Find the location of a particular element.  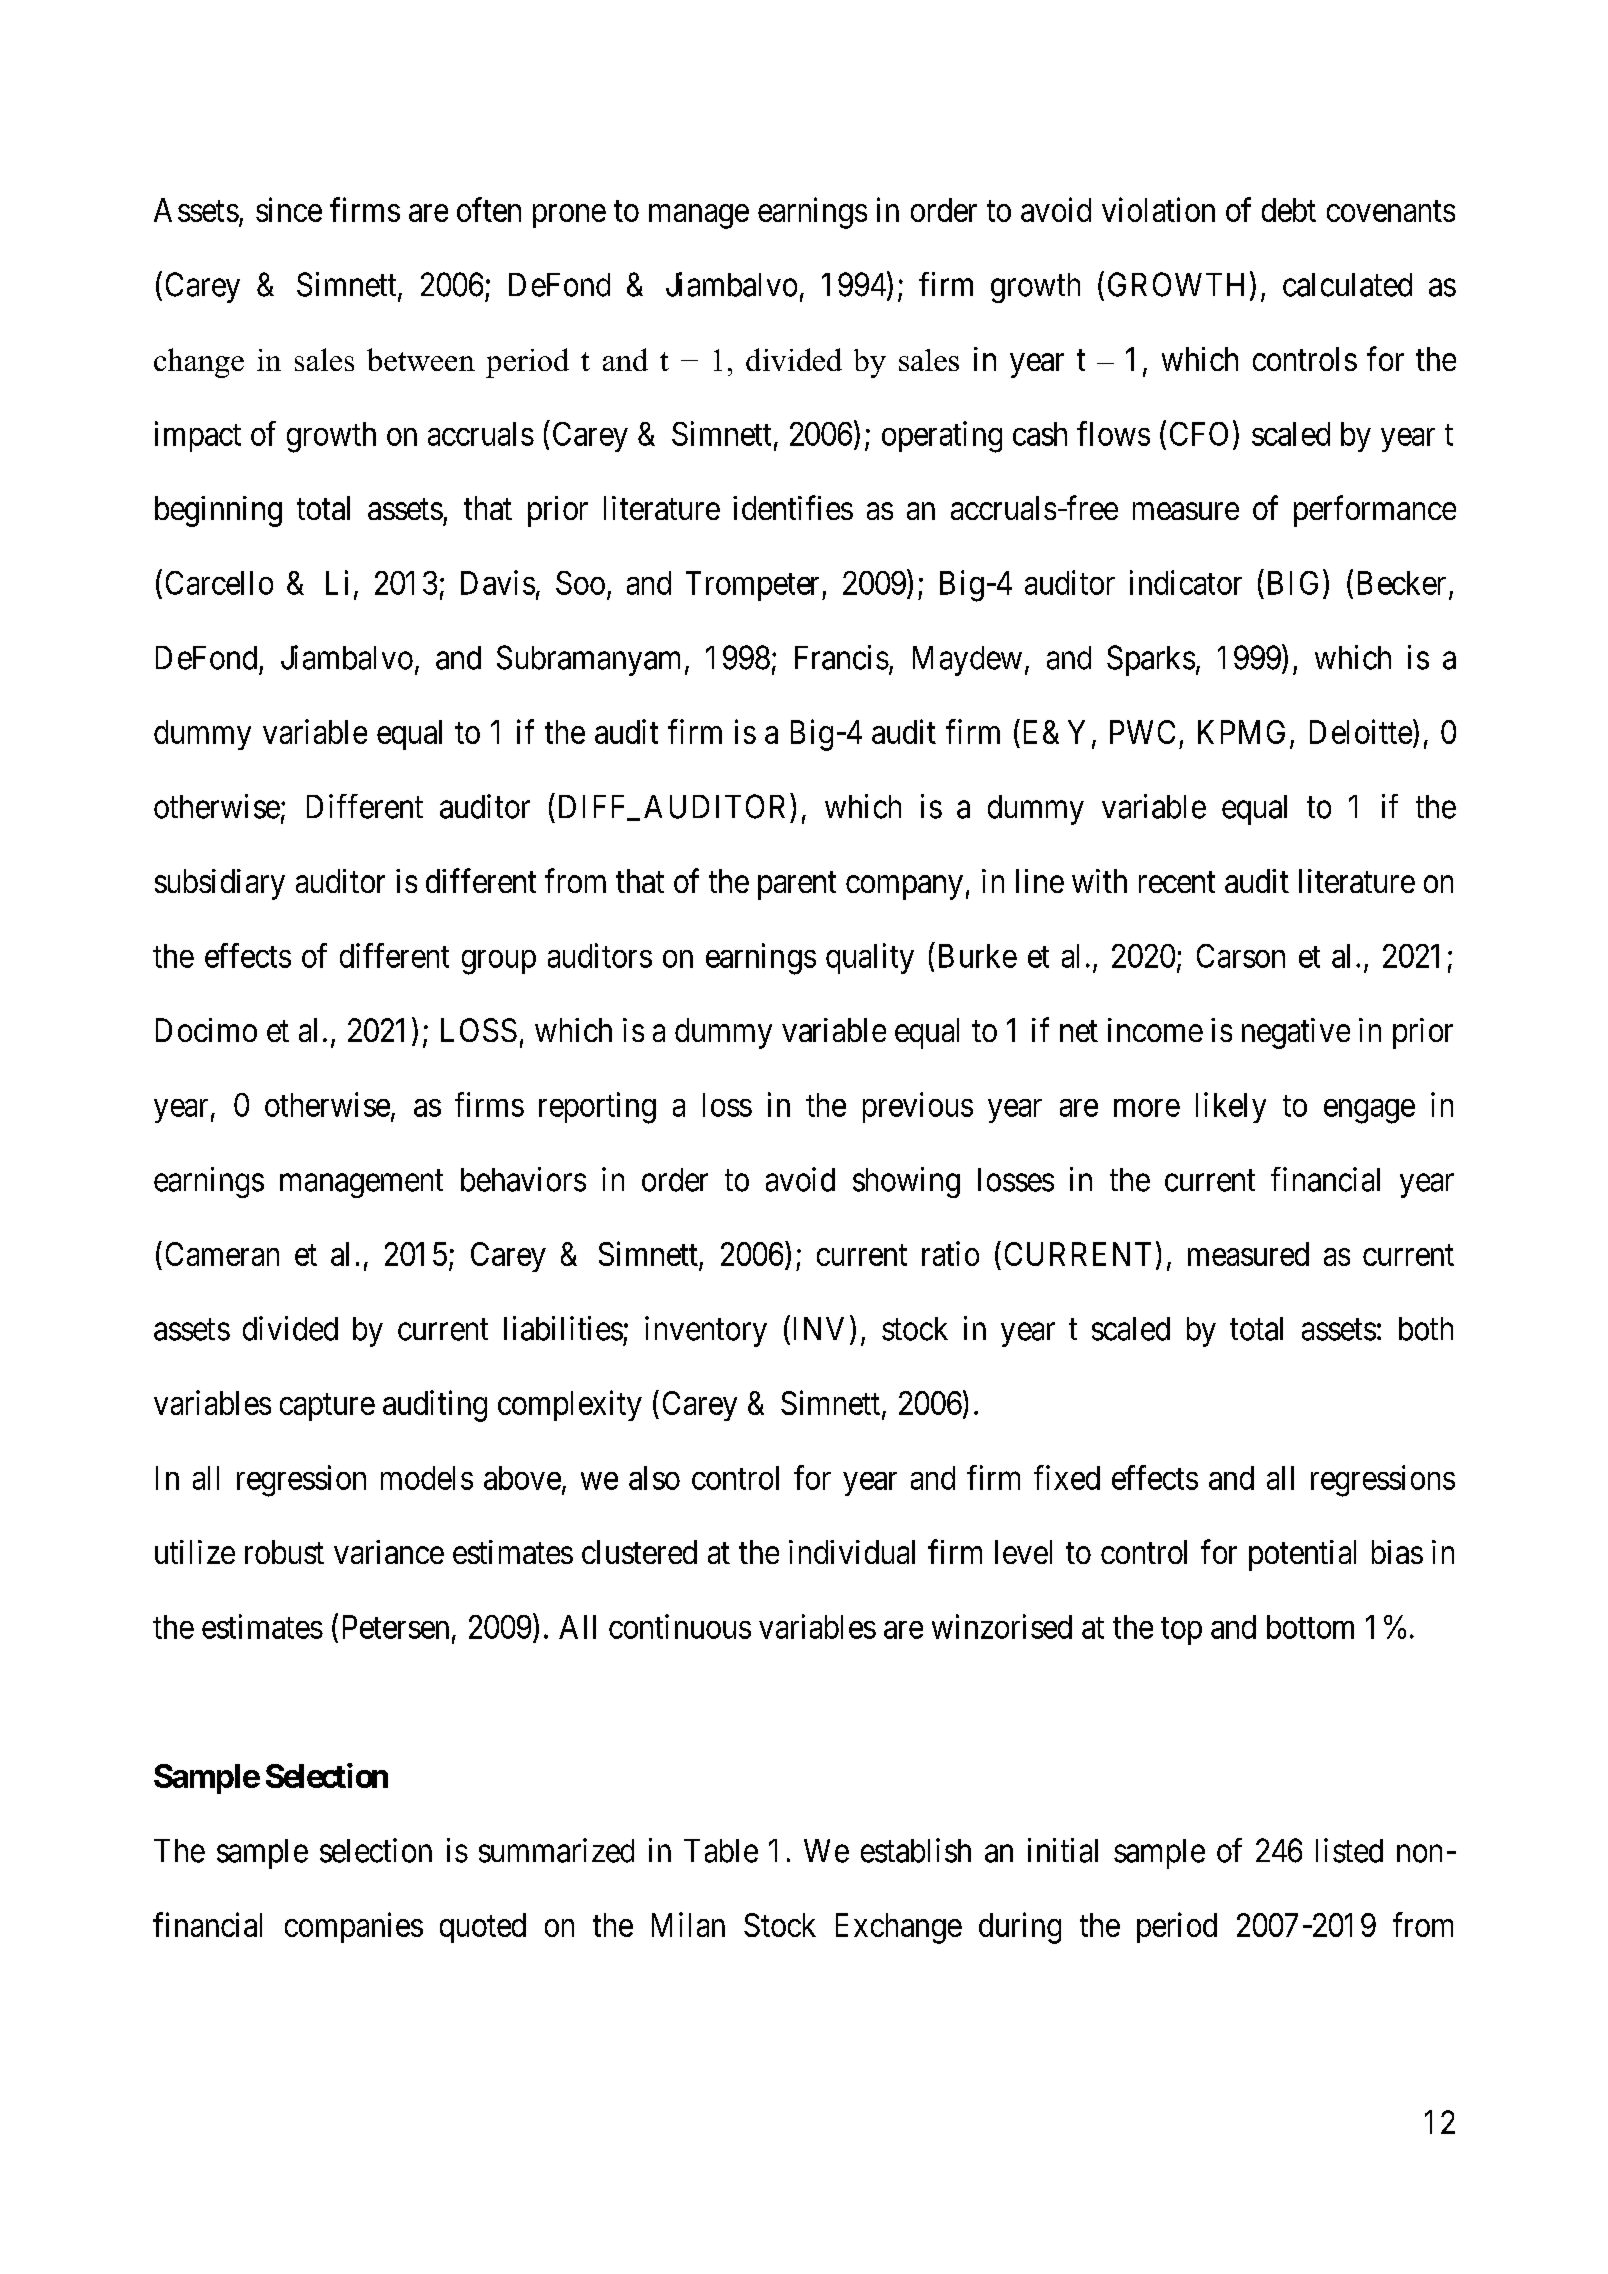

inventory is located at coordinates (706, 1331).
